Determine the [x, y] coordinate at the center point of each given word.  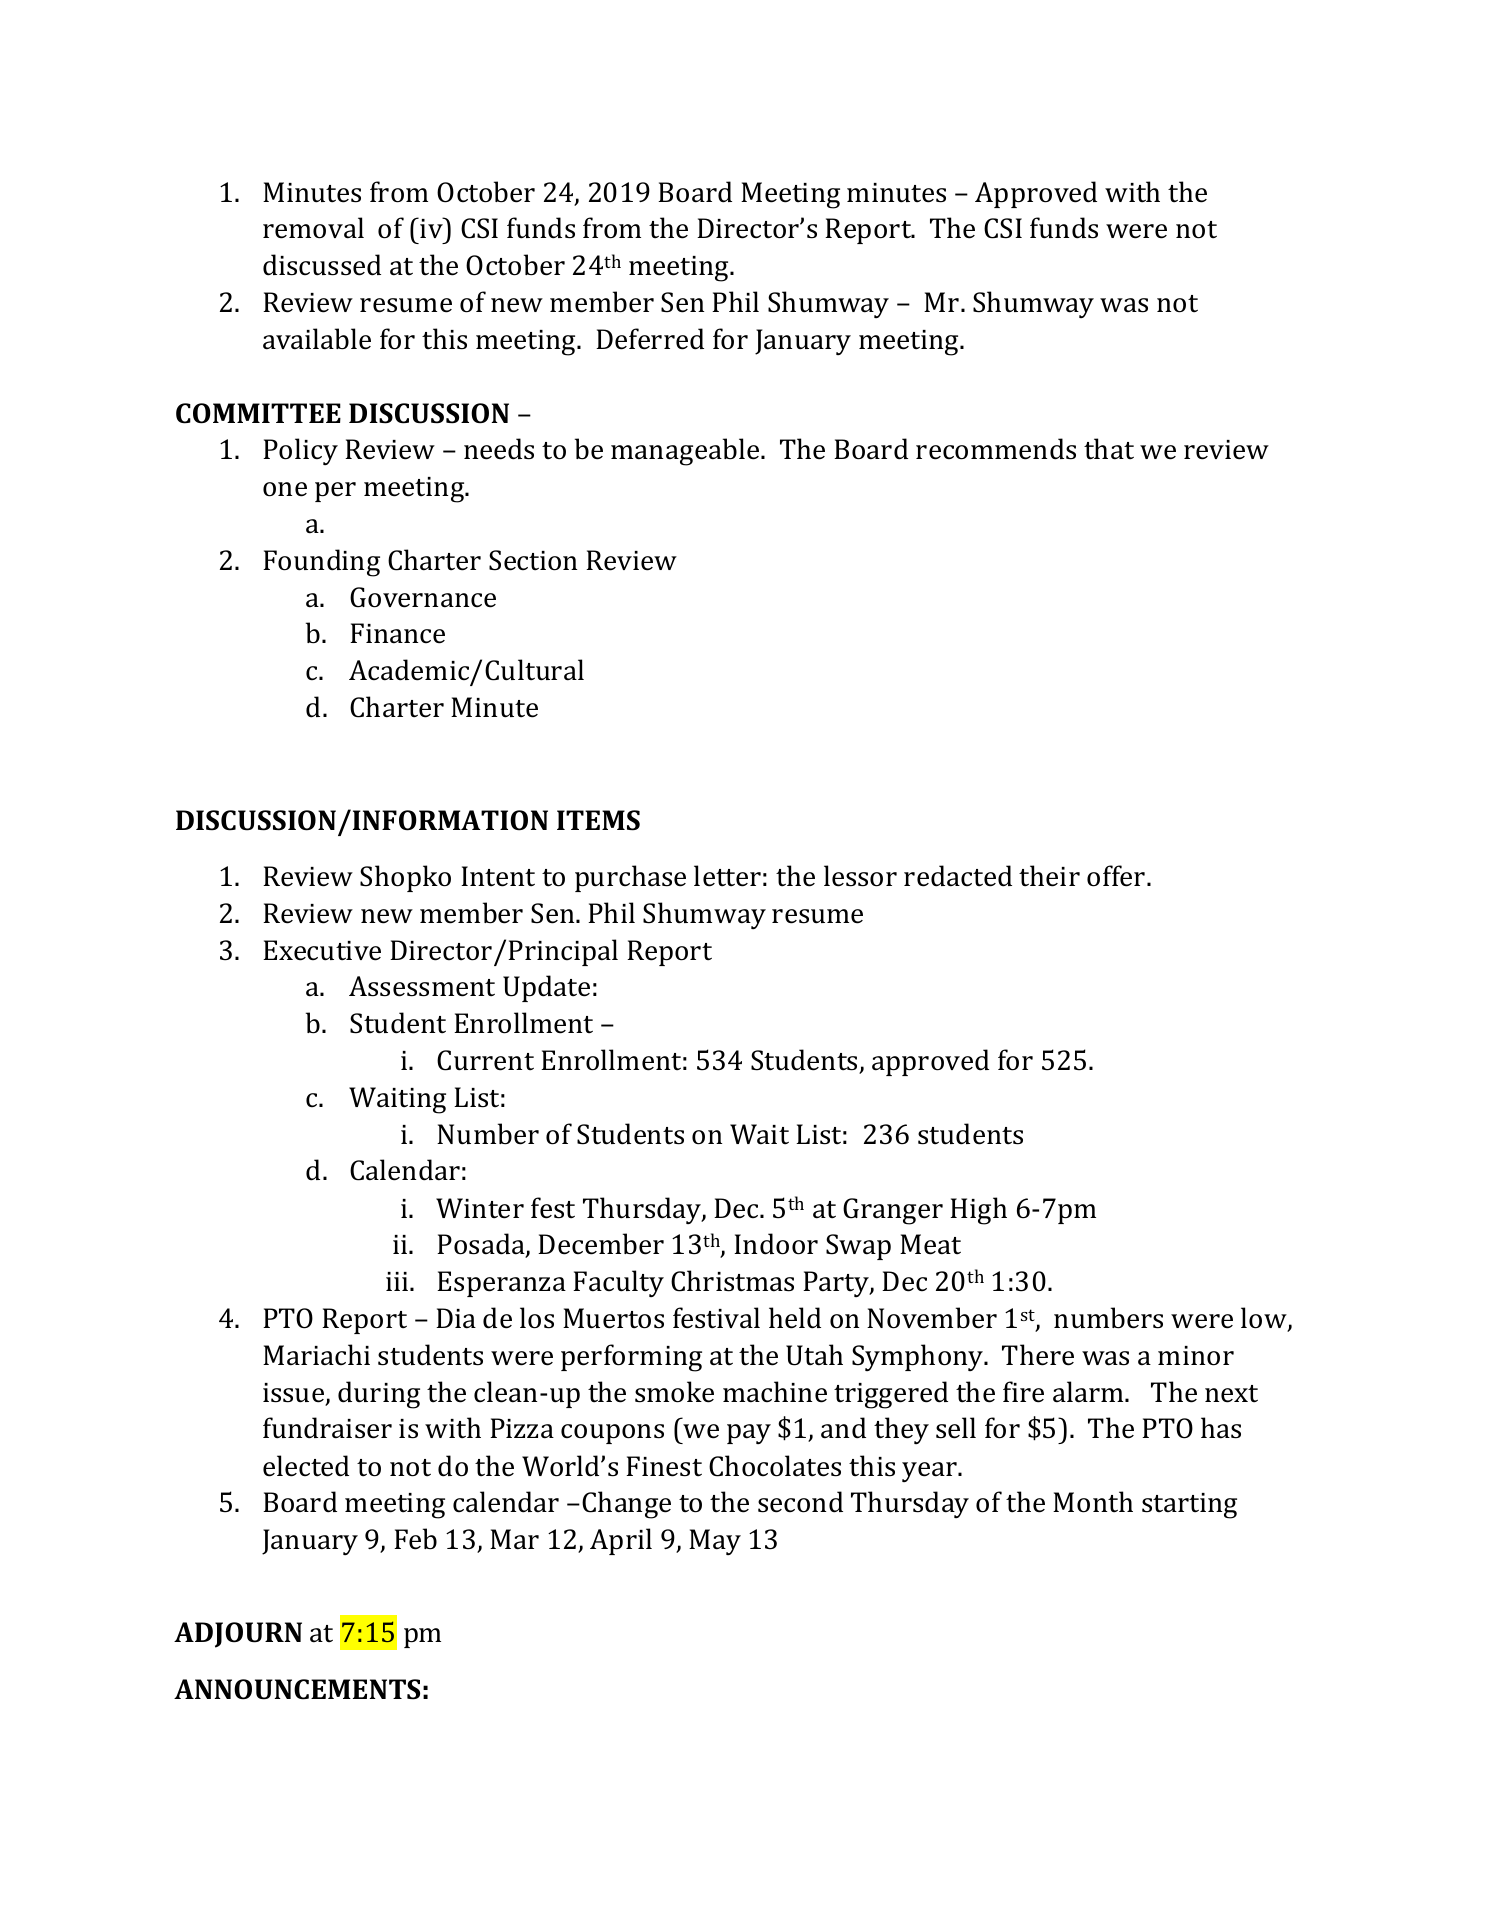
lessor [860, 876]
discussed [322, 265]
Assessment [422, 986]
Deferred [650, 339]
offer [1117, 876]
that [1109, 449]
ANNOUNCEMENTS [297, 1689]
